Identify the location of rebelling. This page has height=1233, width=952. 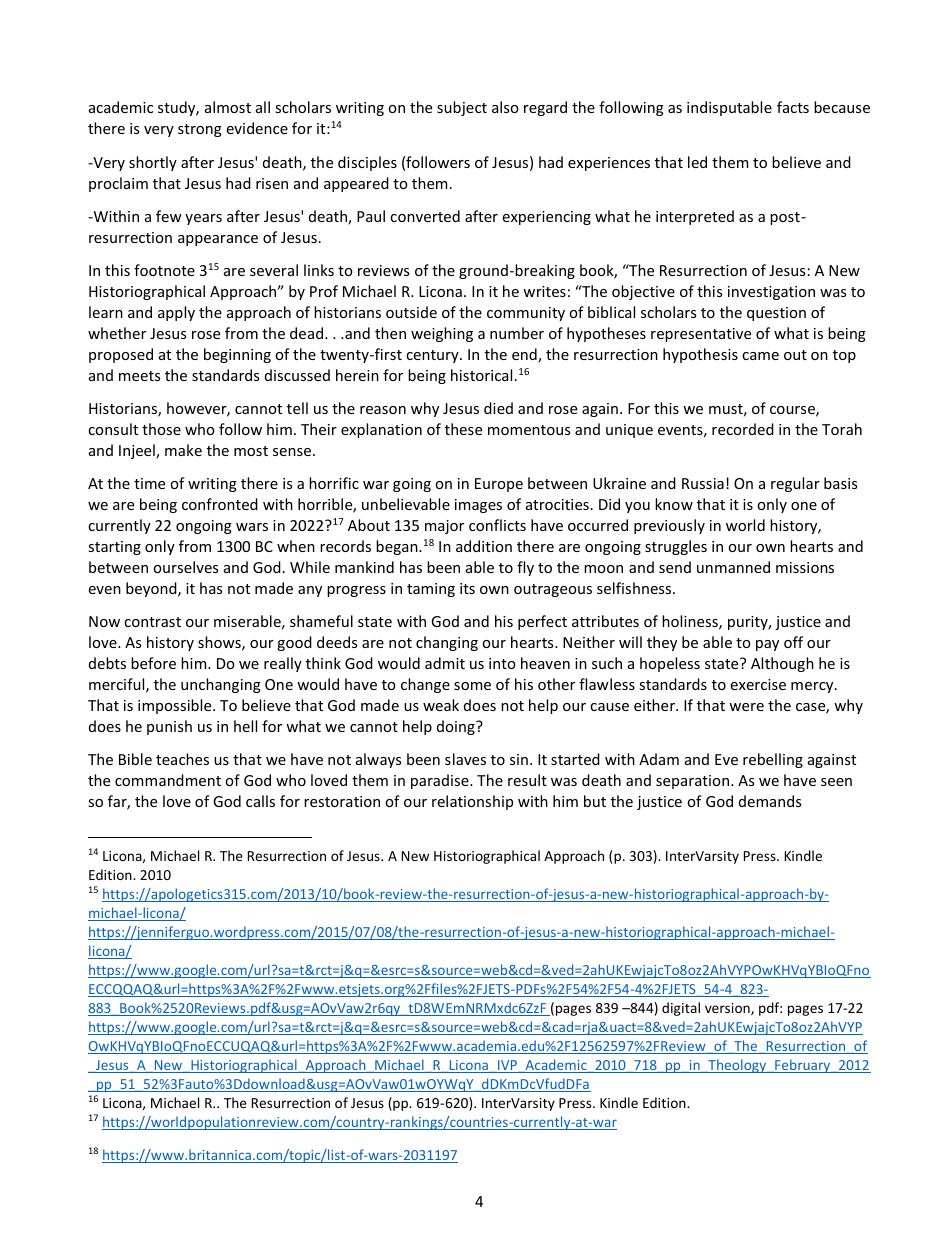
(773, 760).
